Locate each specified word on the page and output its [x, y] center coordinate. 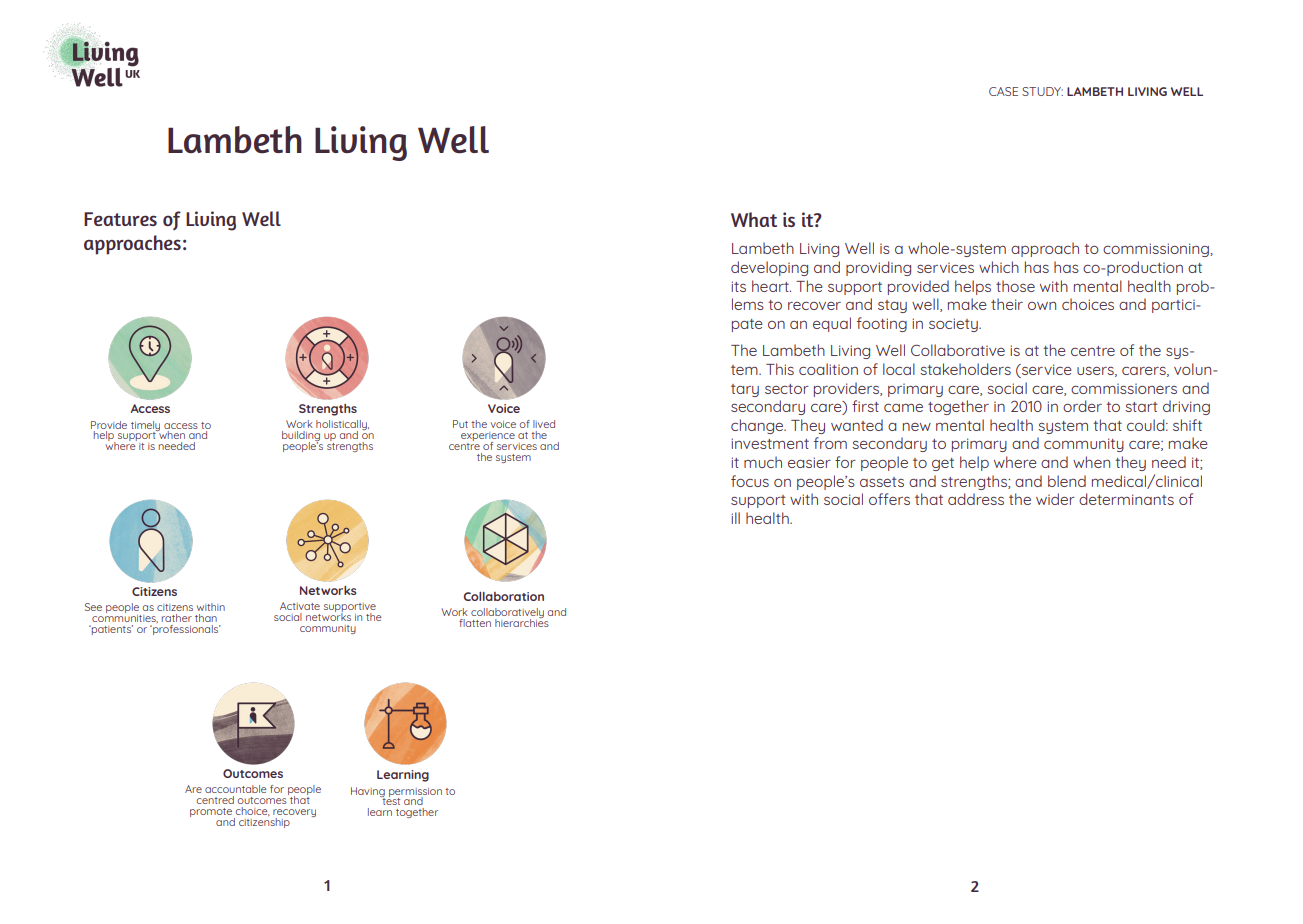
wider [1055, 499]
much [763, 462]
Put [460, 424]
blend [1067, 481]
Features [120, 219]
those [1015, 286]
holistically [342, 426]
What [754, 219]
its [738, 286]
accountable [236, 789]
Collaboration [503, 596]
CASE [1003, 91]
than [206, 618]
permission [415, 793]
